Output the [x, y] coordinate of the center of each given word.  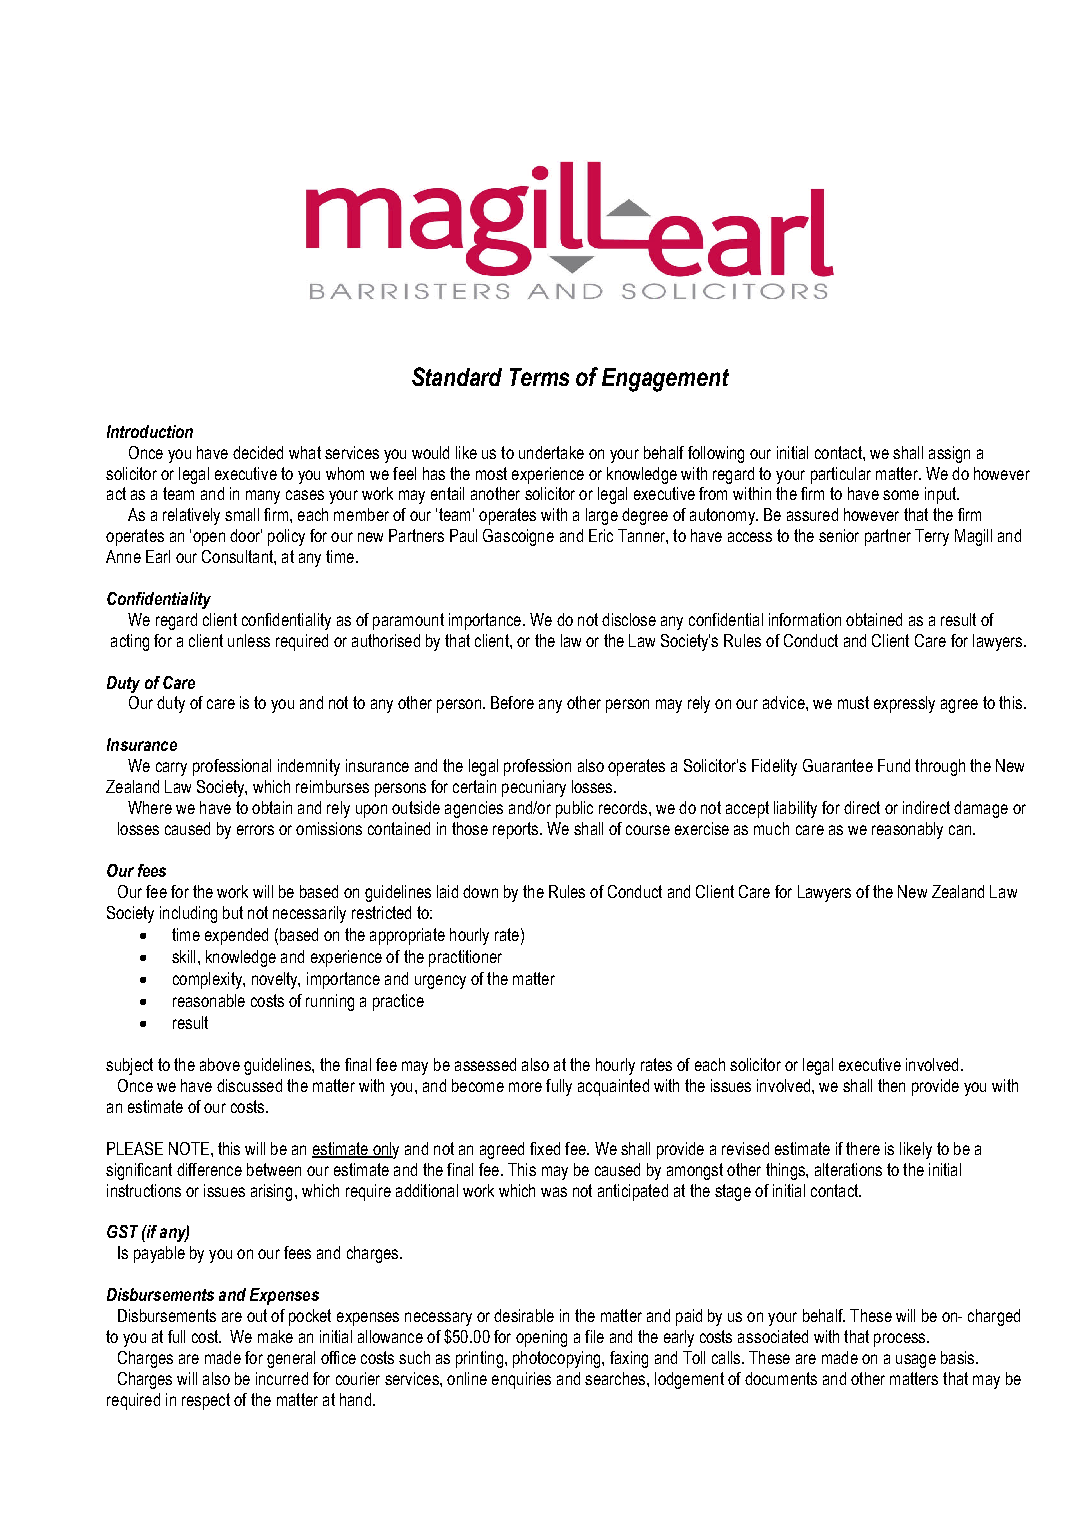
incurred [282, 1378]
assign [949, 454]
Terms [539, 377]
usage [916, 1361]
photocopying [558, 1359]
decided [258, 452]
